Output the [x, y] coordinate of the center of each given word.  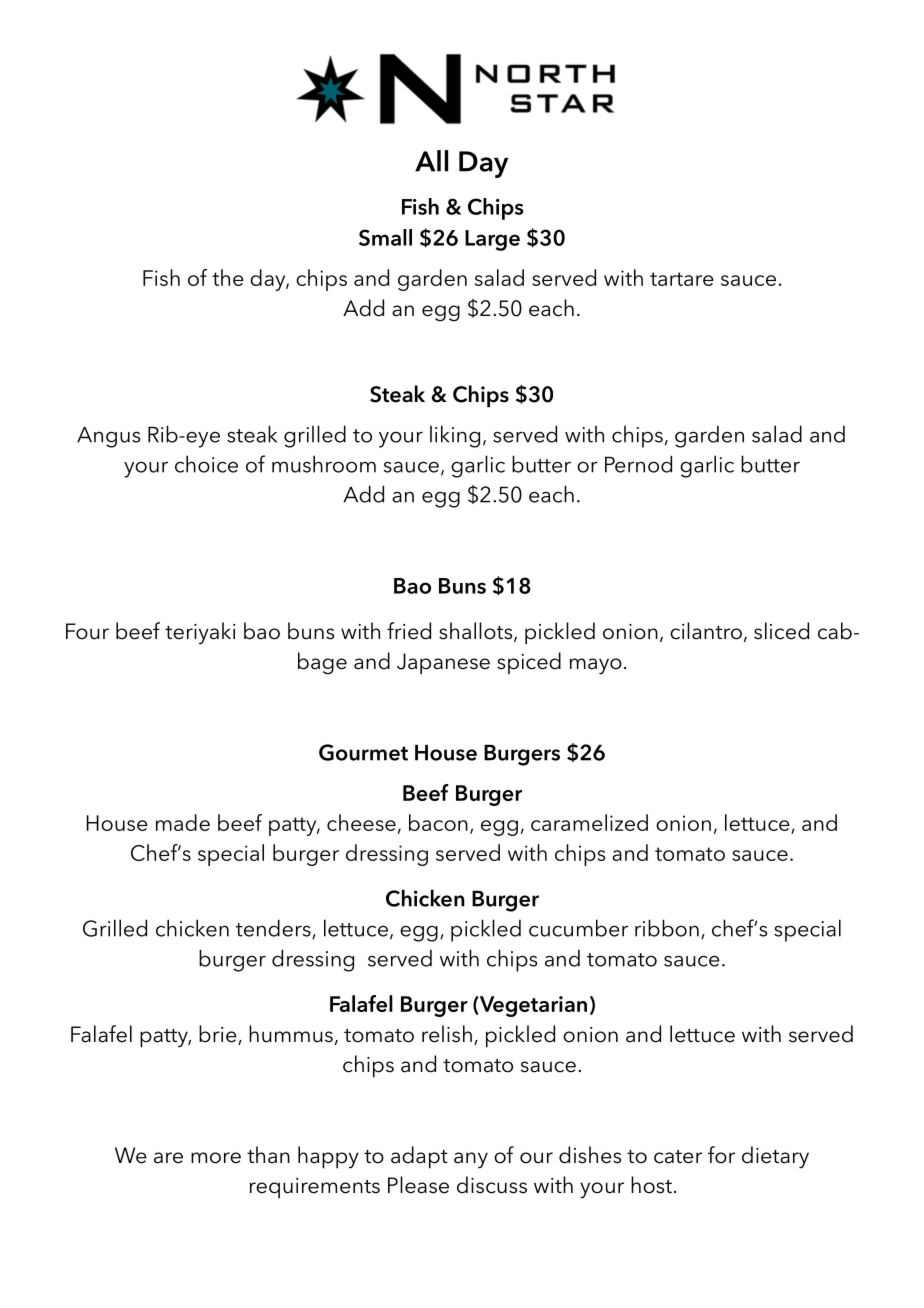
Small [385, 237]
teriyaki [200, 633]
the [228, 277]
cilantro [706, 631]
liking [455, 436]
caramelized [589, 822]
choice [206, 464]
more [216, 1158]
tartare [682, 279]
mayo [596, 666]
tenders [274, 929]
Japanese [443, 664]
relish [447, 1034]
